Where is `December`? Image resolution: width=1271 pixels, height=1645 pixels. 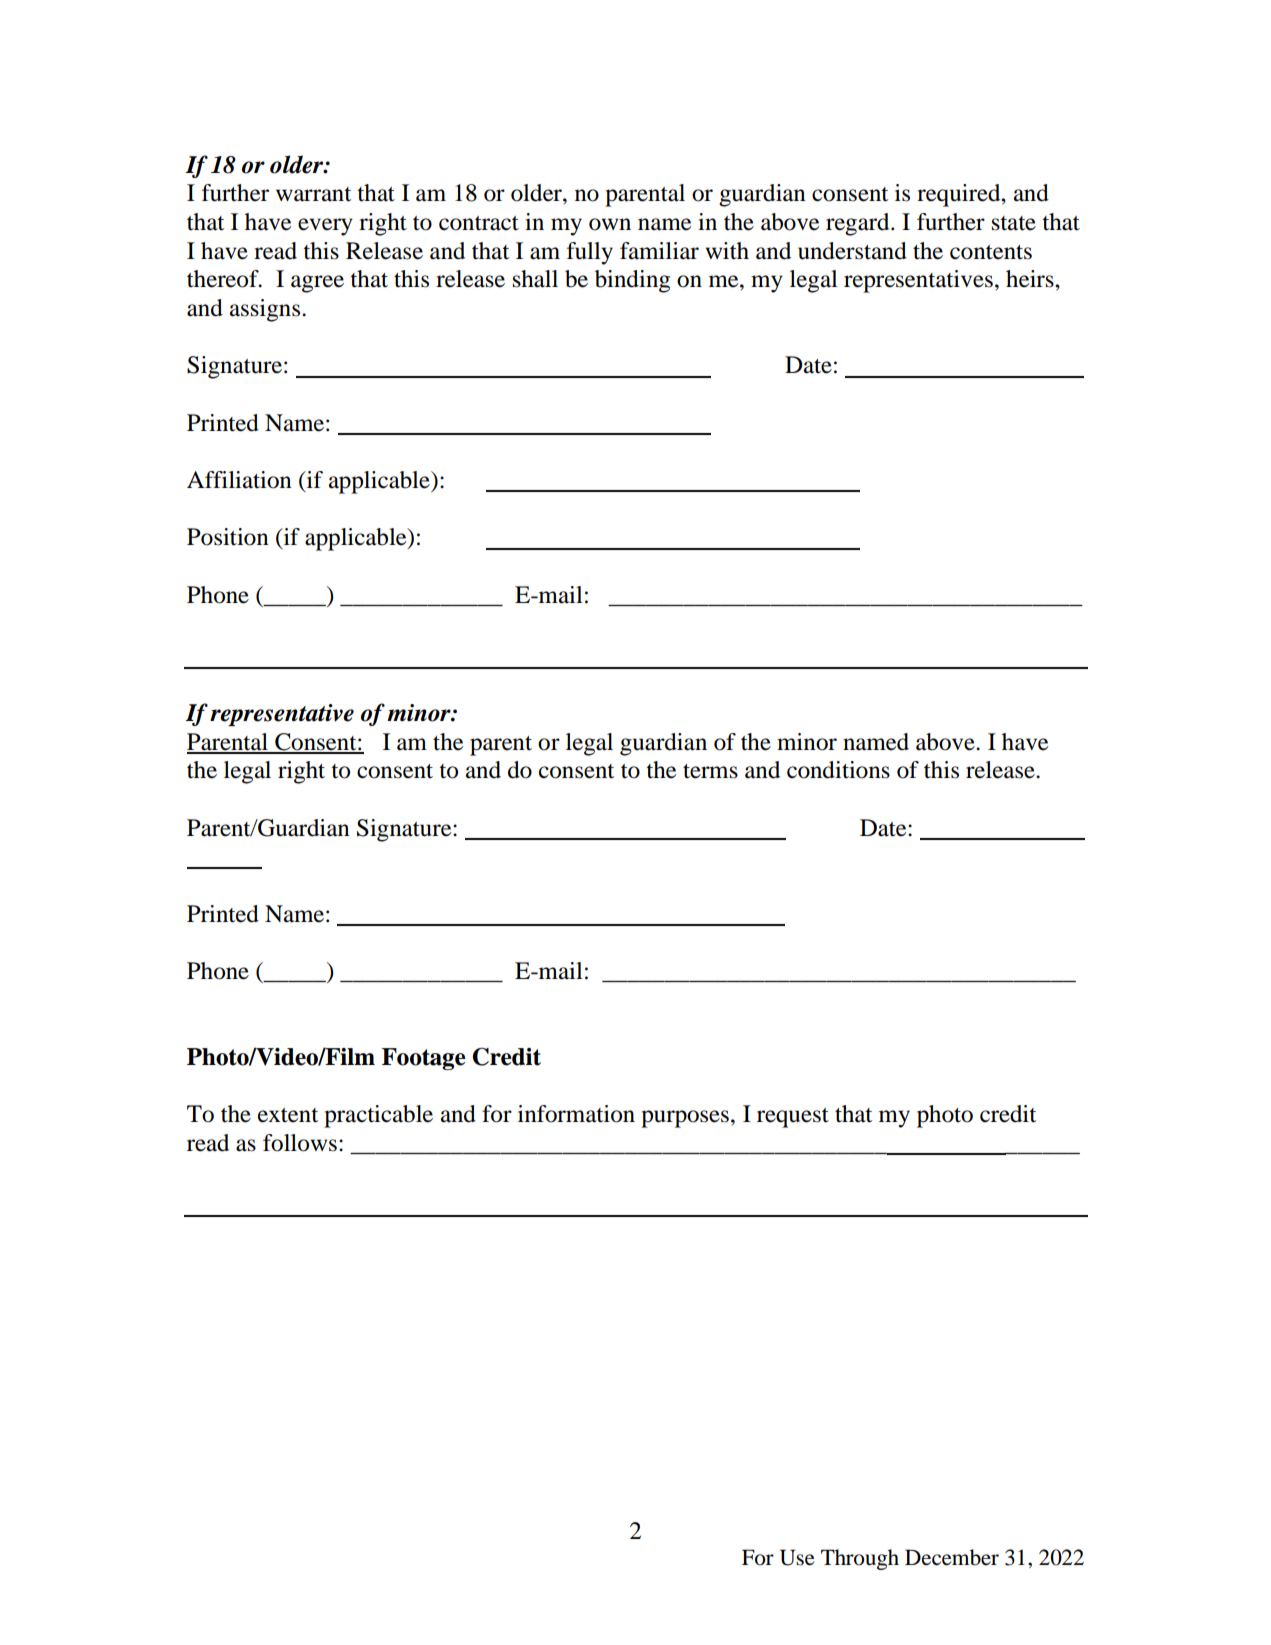 December is located at coordinates (952, 1557).
